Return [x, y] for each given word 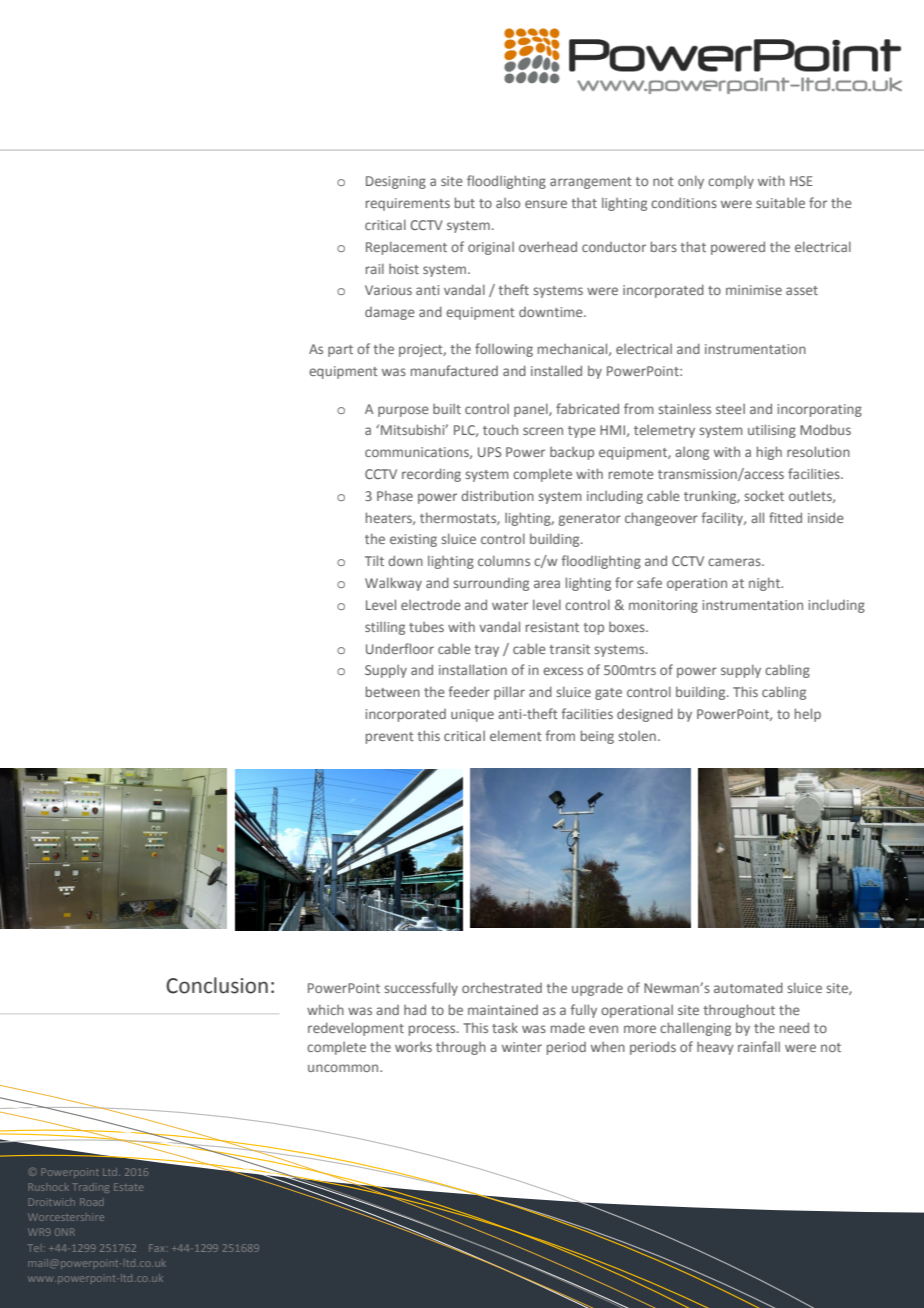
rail [375, 268]
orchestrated [502, 987]
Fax [158, 1248]
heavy [715, 1048]
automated [748, 987]
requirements [408, 204]
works [413, 1047]
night [766, 584]
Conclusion [217, 985]
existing [413, 540]
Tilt [374, 560]
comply [731, 182]
